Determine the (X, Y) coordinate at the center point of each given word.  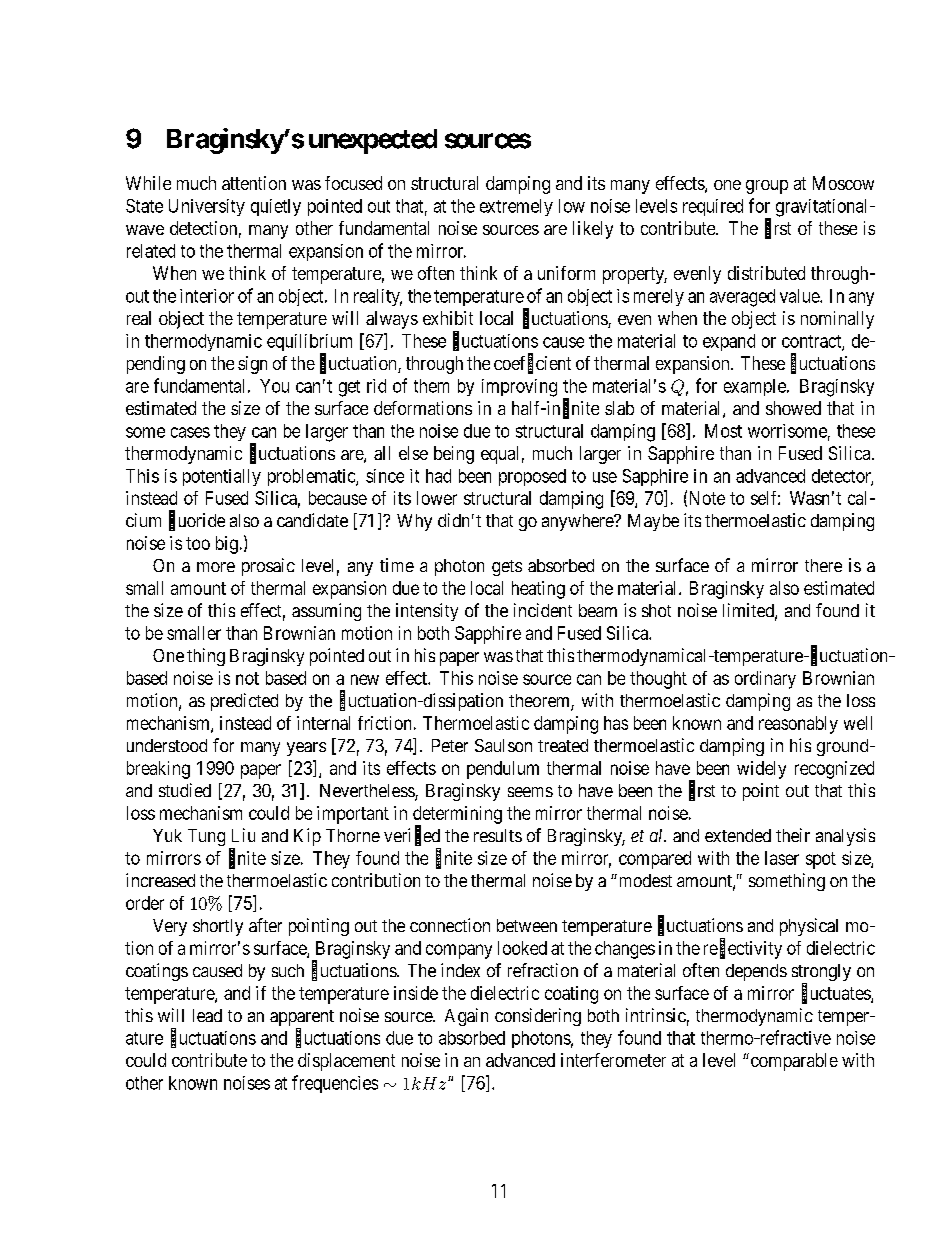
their (793, 835)
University (207, 207)
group (767, 187)
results (498, 835)
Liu (243, 835)
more (216, 567)
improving (519, 388)
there (823, 565)
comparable (793, 1062)
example (756, 387)
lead (207, 1015)
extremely (516, 207)
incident (543, 610)
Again (466, 1017)
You (274, 386)
